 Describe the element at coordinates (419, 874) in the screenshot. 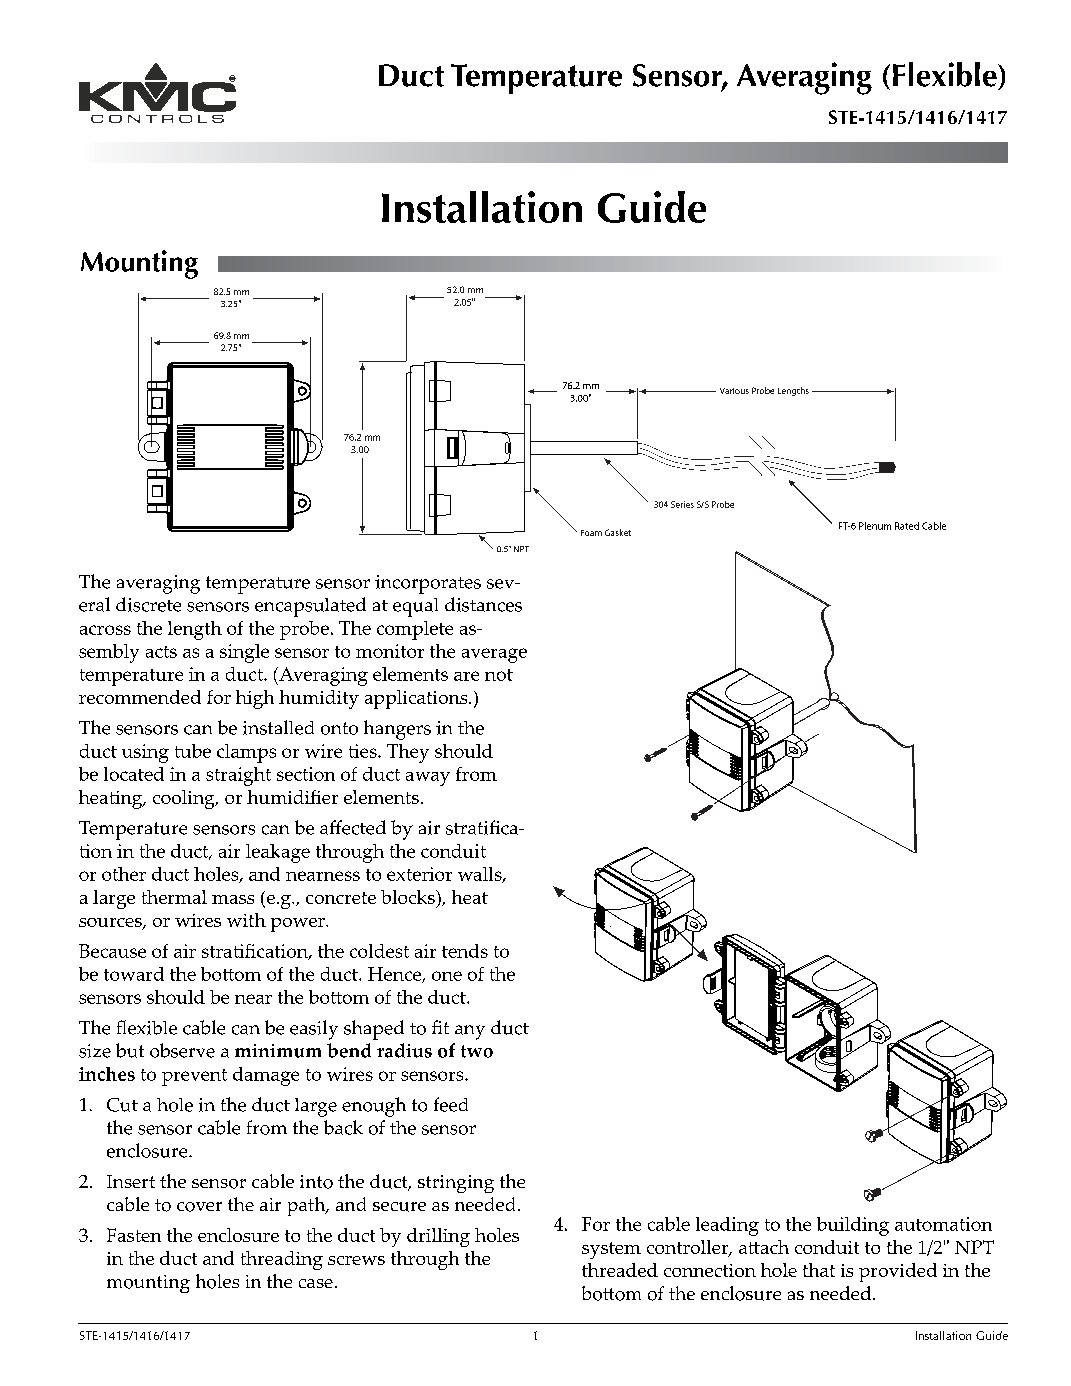

I see `exterior` at that location.
